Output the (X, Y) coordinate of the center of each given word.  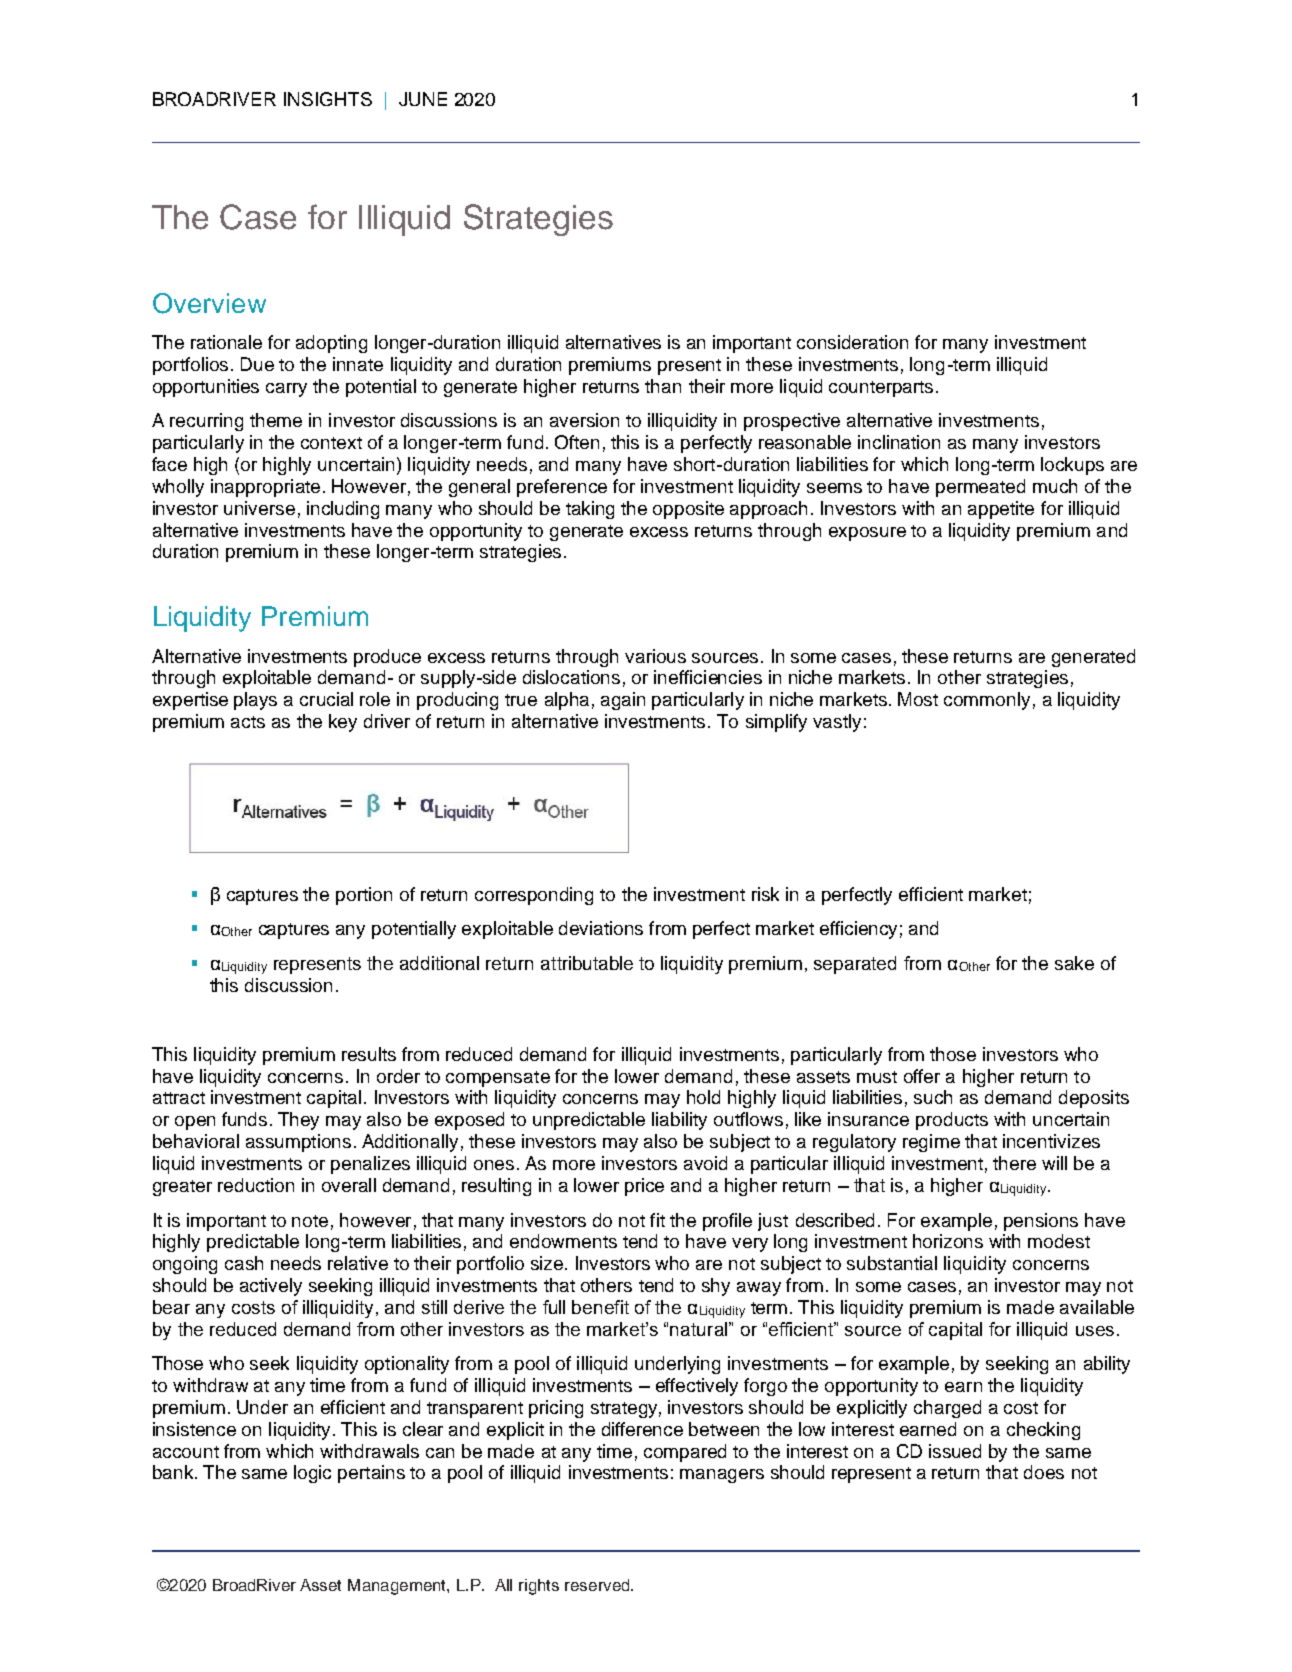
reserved (598, 1585)
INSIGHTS (328, 99)
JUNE (423, 99)
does (1044, 1472)
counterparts (881, 389)
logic (312, 1474)
